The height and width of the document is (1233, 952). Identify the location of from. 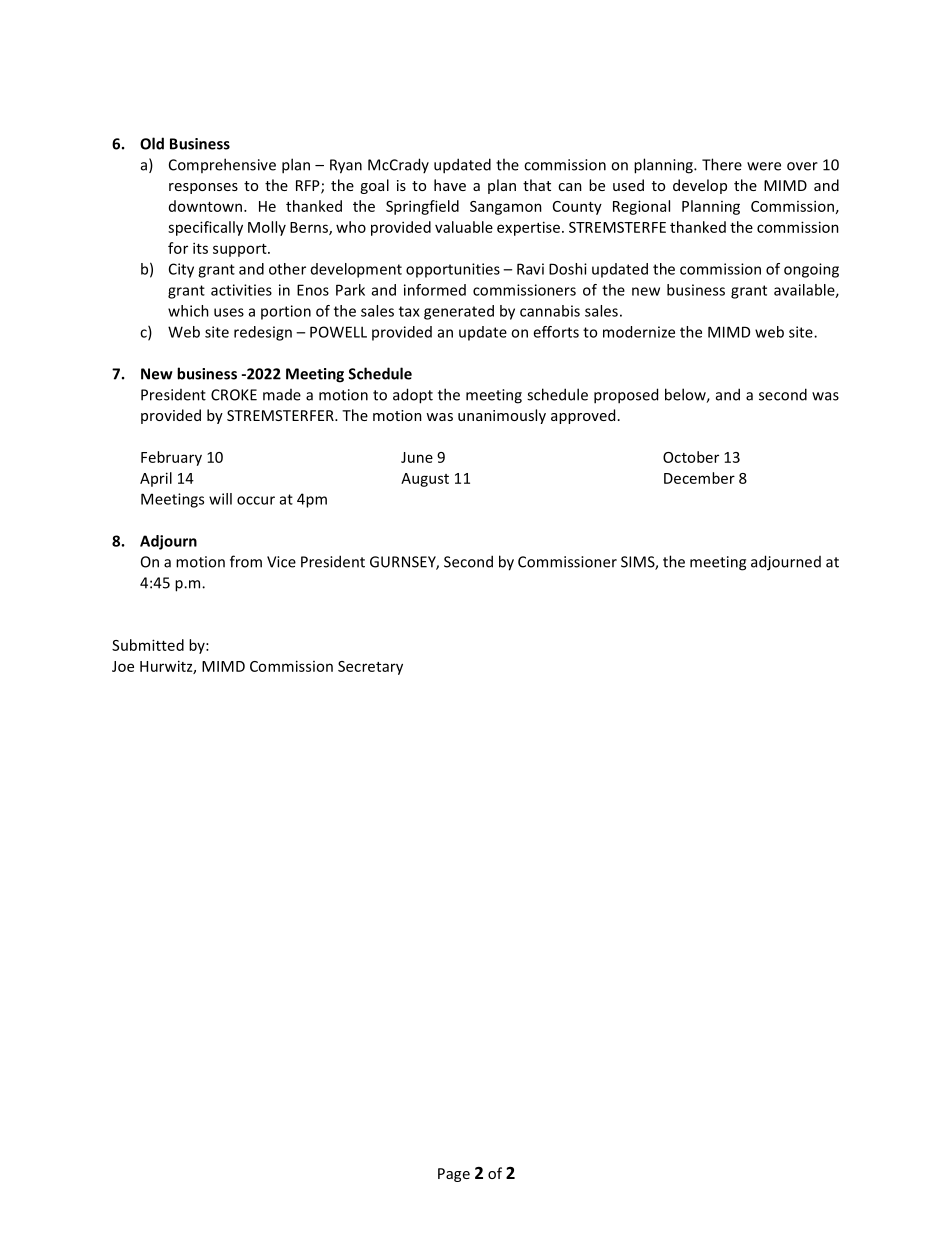
(246, 561).
